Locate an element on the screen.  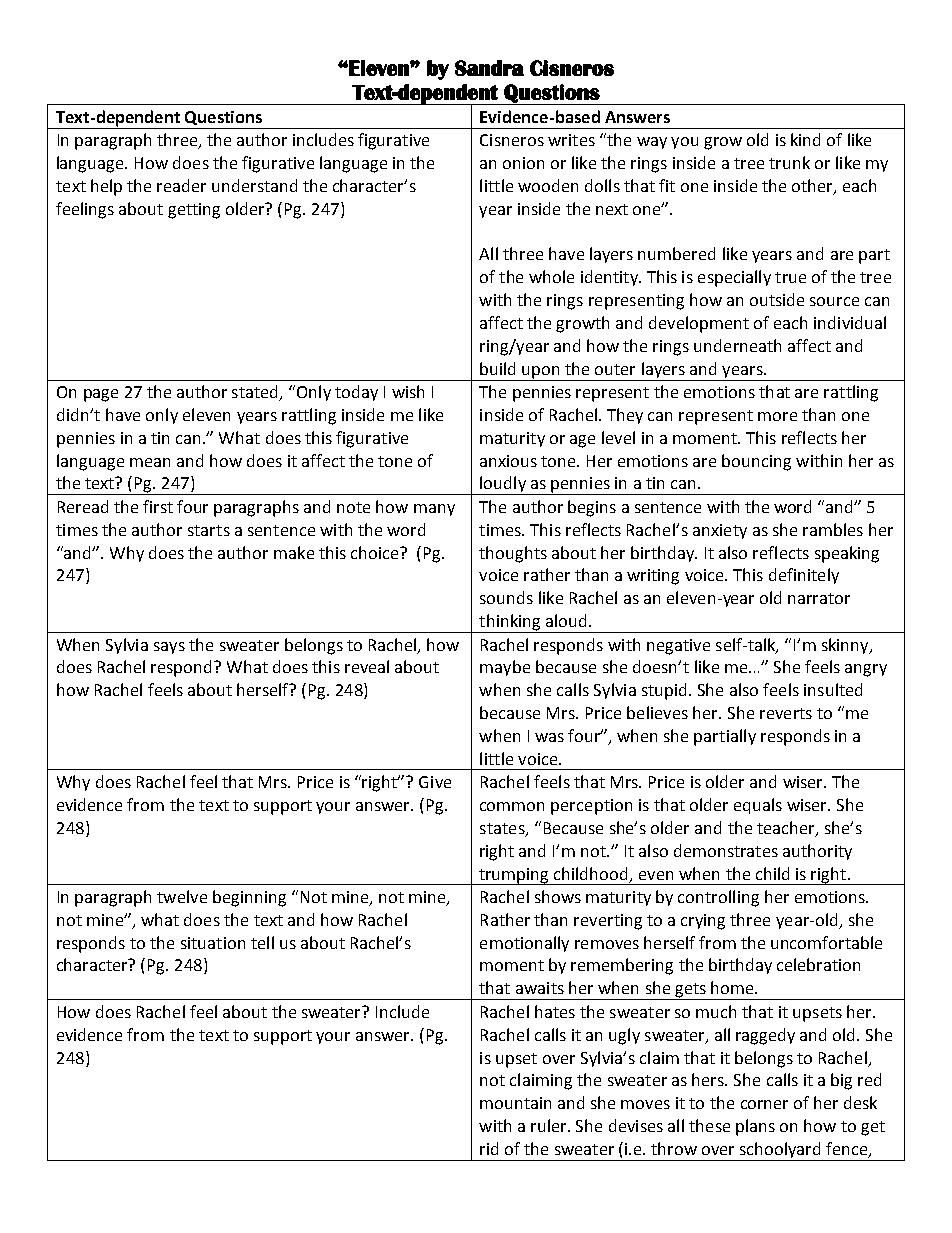
reader is located at coordinates (181, 185).
